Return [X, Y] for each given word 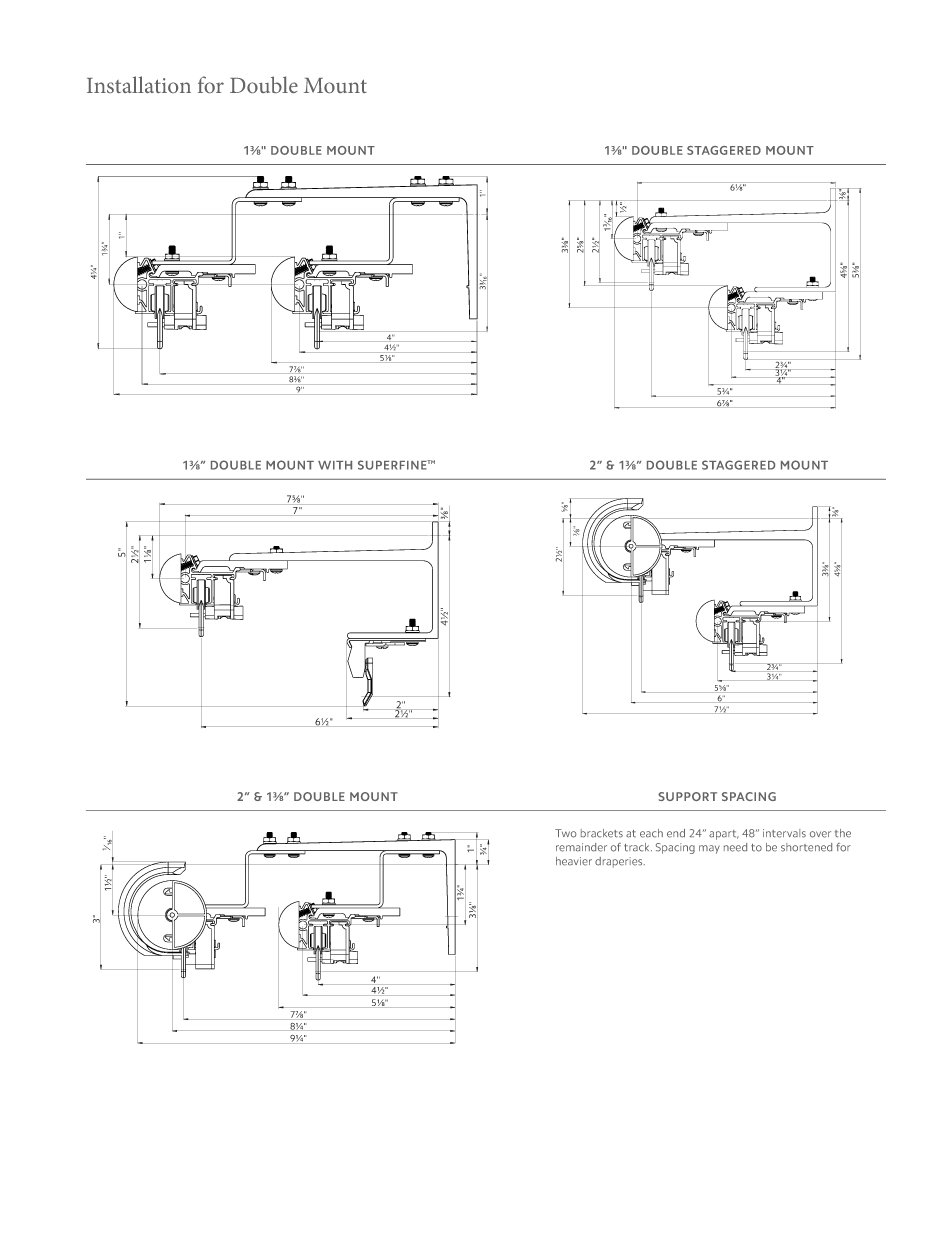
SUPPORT [687, 796]
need [735, 847]
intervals [784, 833]
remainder [581, 847]
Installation [139, 84]
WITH [335, 465]
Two [566, 833]
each [651, 833]
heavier [574, 861]
